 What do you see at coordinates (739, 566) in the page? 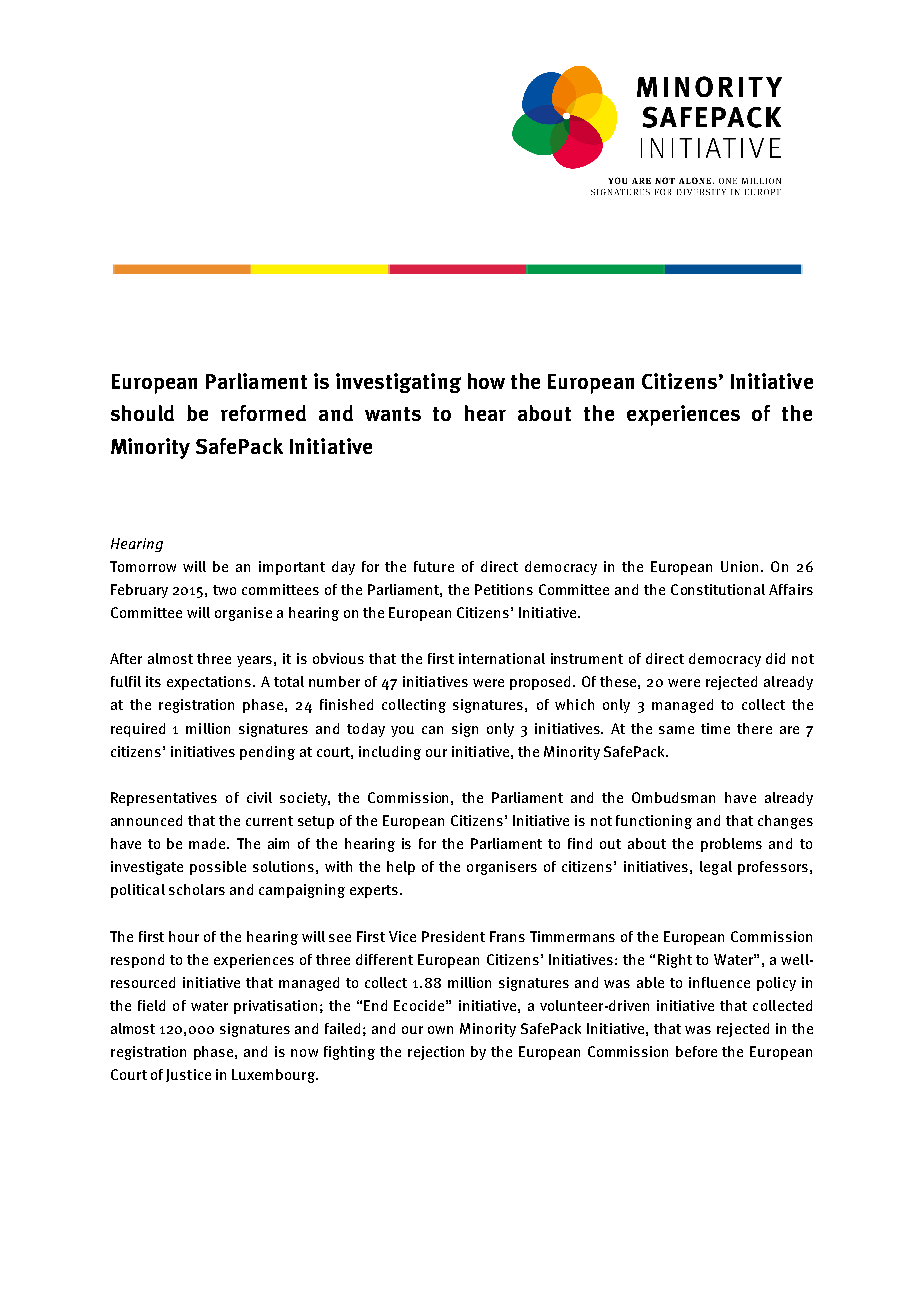
I see `Union` at bounding box center [739, 566].
